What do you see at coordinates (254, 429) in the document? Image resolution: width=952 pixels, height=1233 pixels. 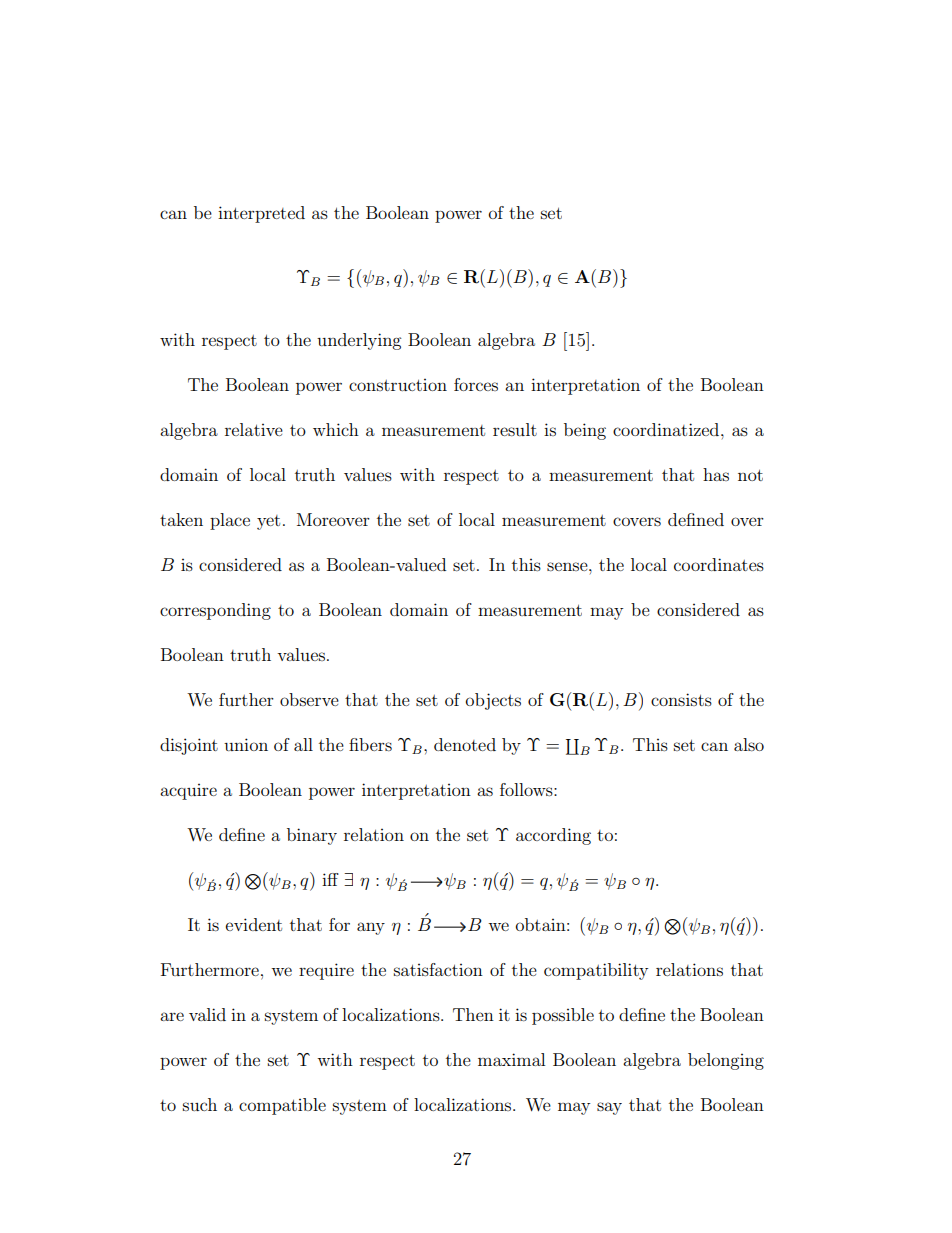 I see `relative` at bounding box center [254, 429].
